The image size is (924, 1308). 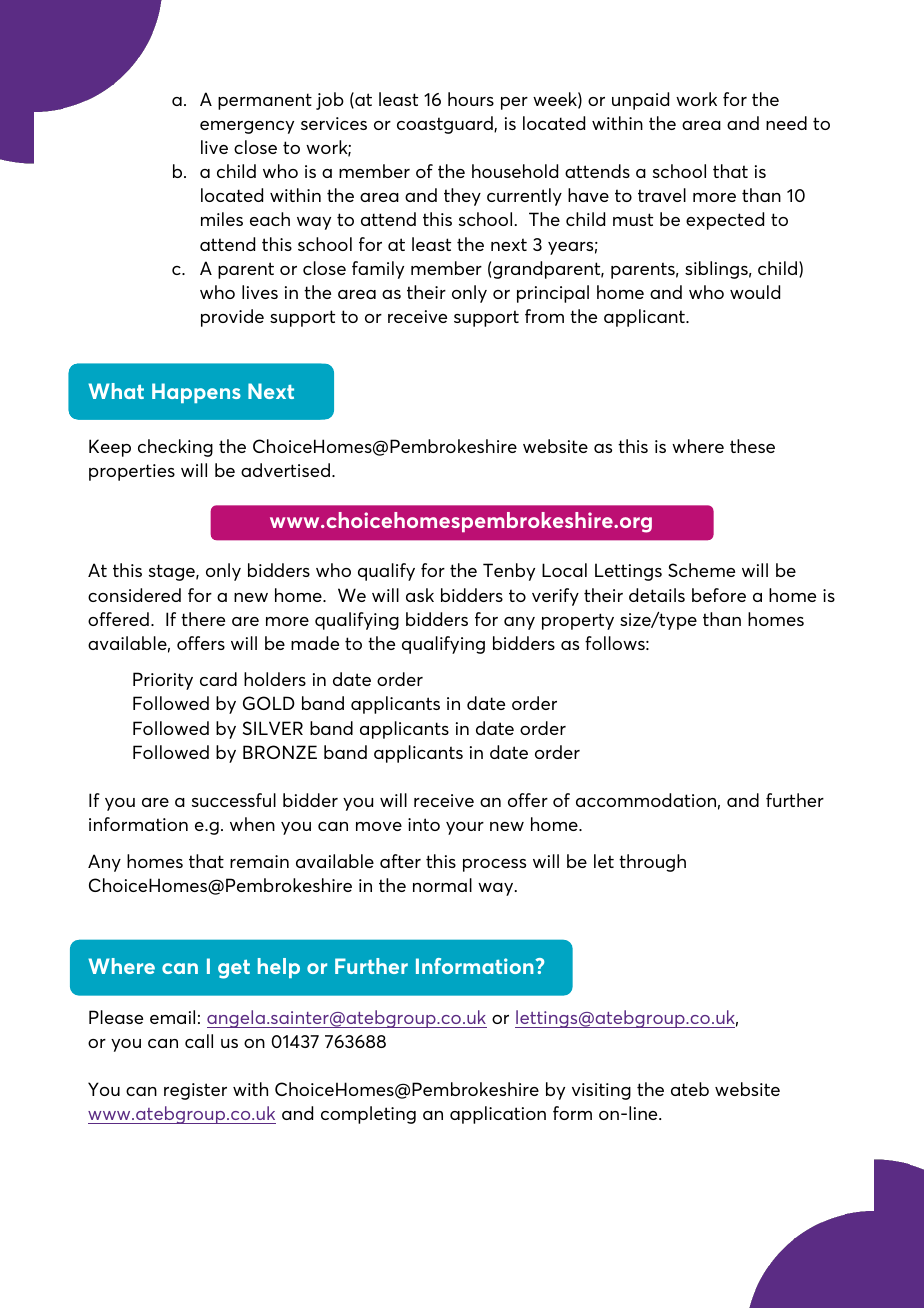 What do you see at coordinates (640, 101) in the screenshot?
I see `unpaid` at bounding box center [640, 101].
